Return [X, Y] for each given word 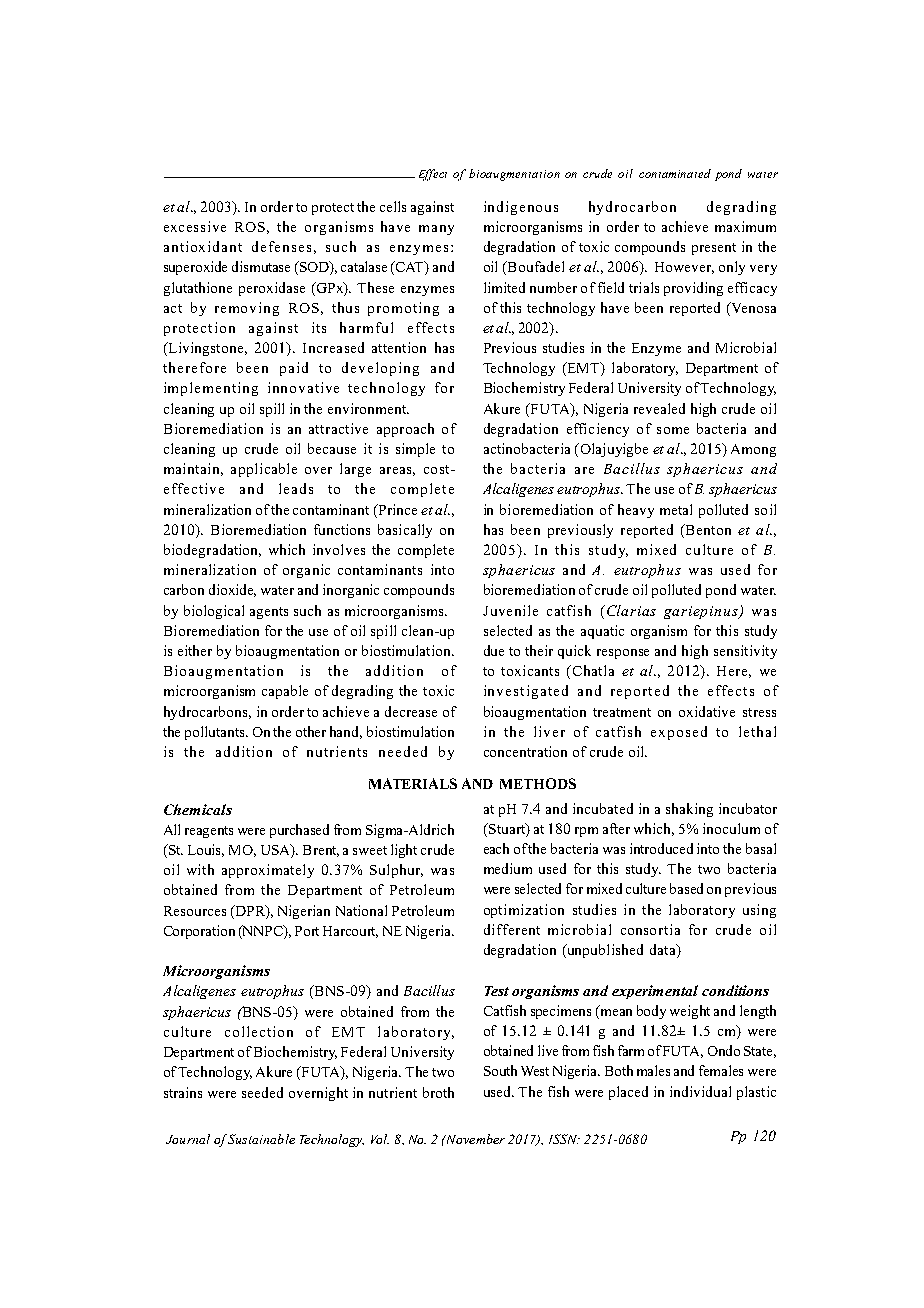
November [474, 1139]
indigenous [521, 208]
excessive [195, 226]
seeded [262, 1092]
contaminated [675, 173]
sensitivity [745, 652]
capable [285, 692]
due [494, 650]
